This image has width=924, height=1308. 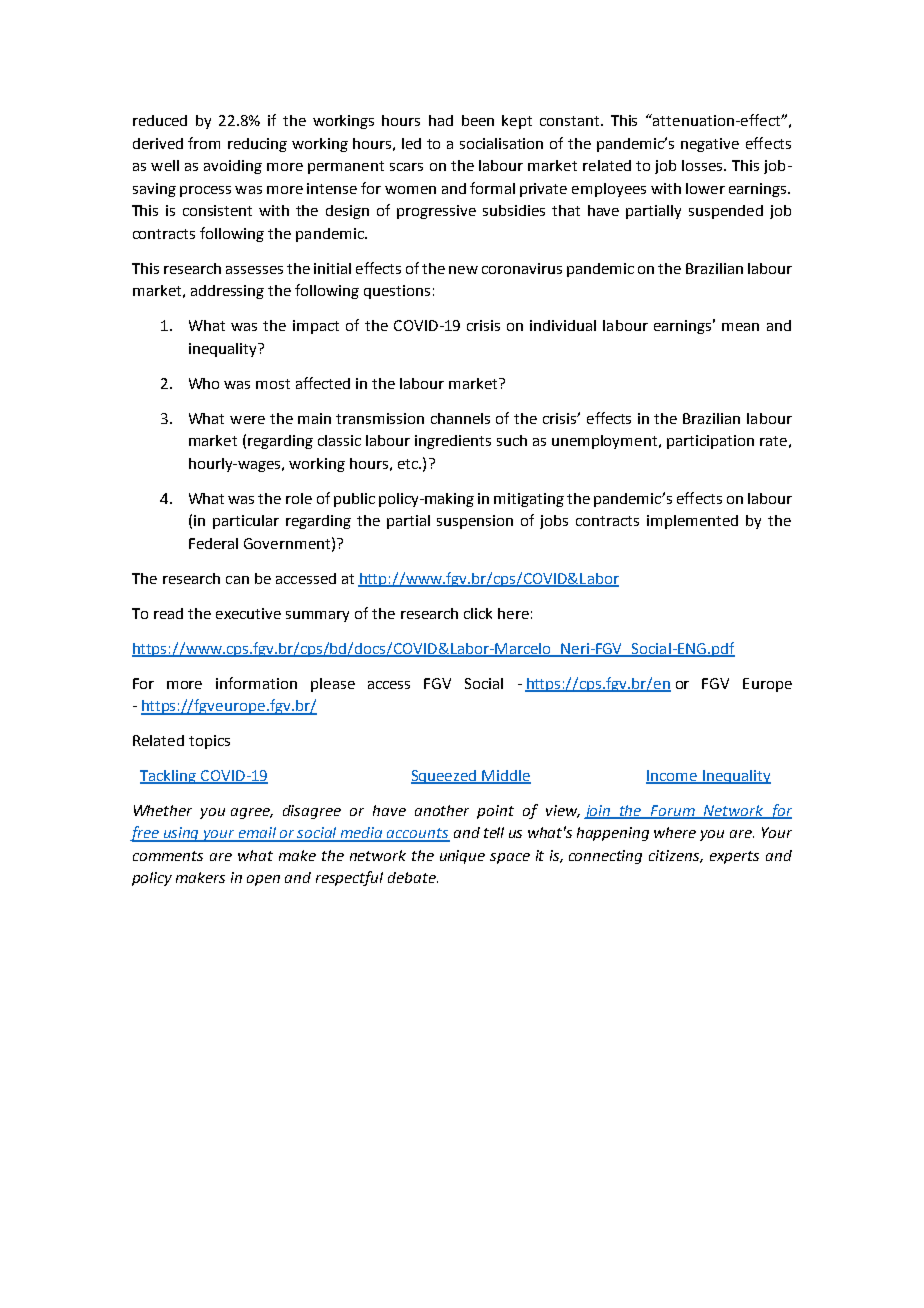 I want to click on mean, so click(x=740, y=327).
